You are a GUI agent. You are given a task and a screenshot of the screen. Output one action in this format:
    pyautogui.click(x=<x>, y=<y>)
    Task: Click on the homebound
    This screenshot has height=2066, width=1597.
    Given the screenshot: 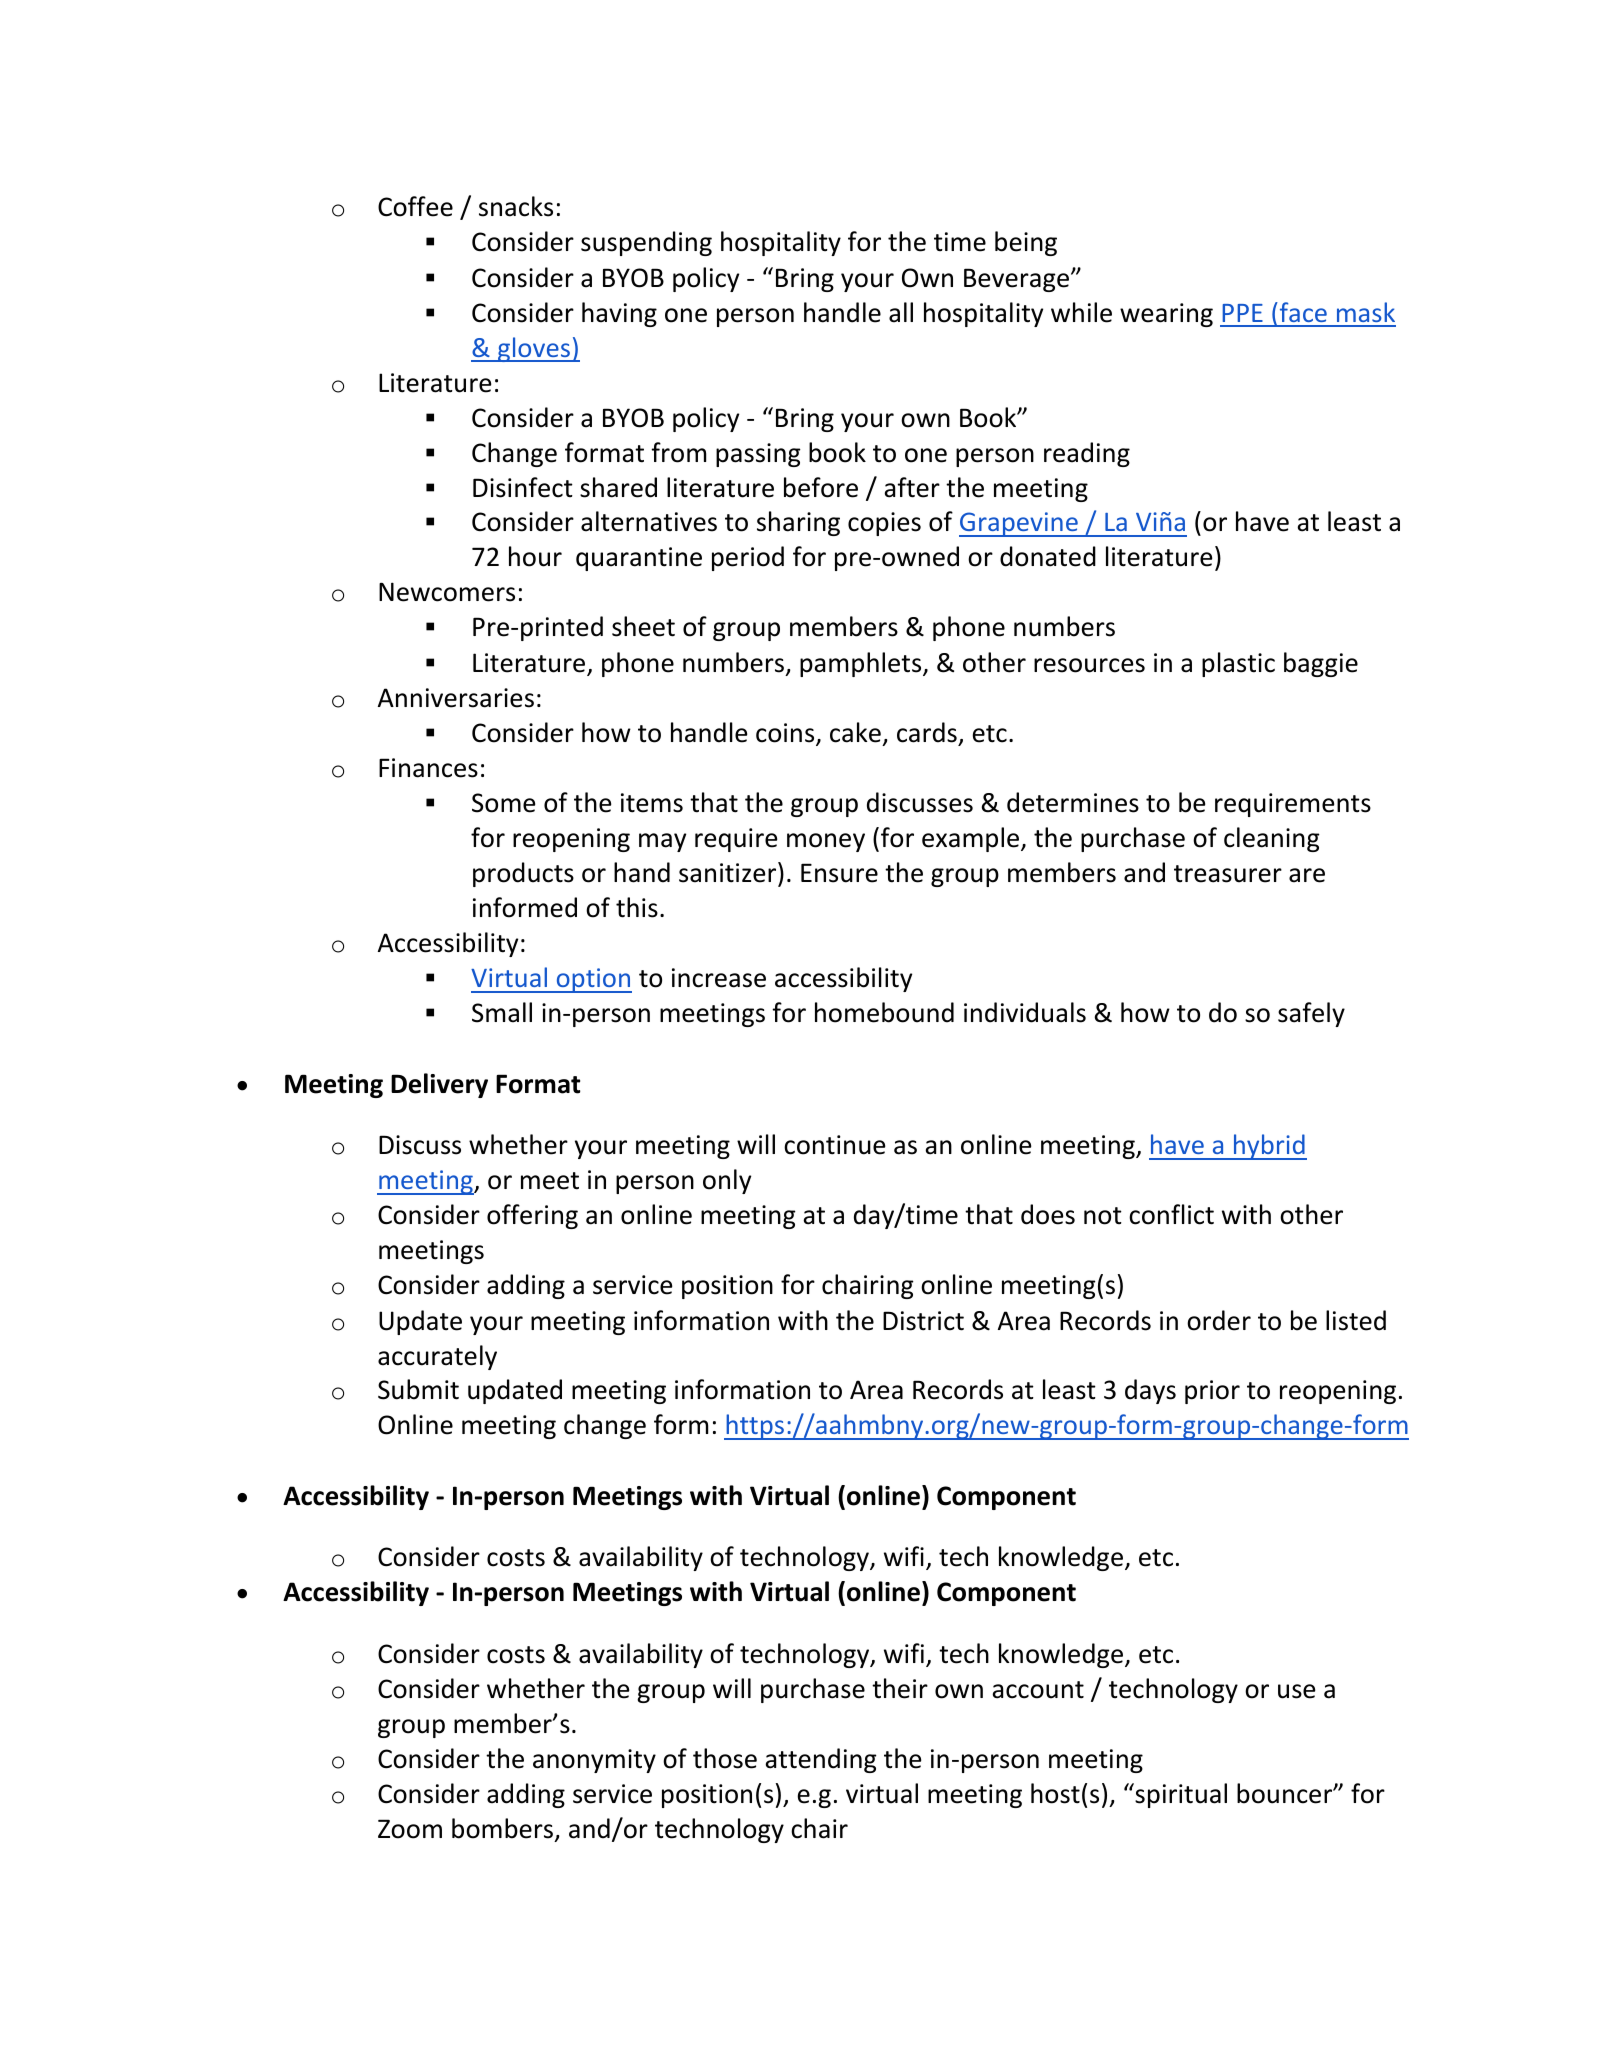 What is the action you would take?
    pyautogui.click(x=884, y=1012)
